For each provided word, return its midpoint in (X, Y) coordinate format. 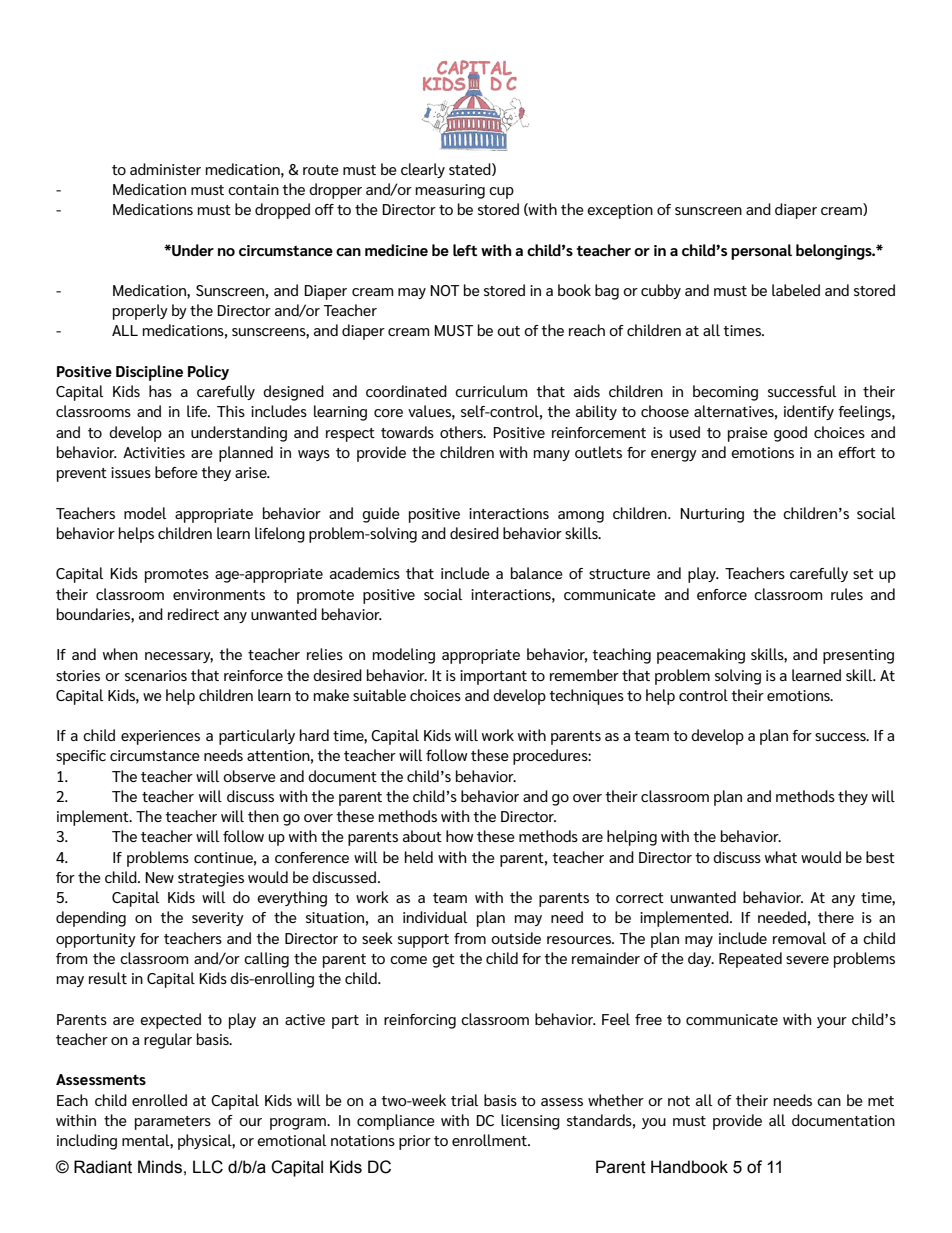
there (836, 917)
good (790, 434)
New (159, 877)
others (462, 432)
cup (501, 193)
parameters (173, 1123)
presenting (858, 656)
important (493, 677)
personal (761, 252)
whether (616, 1100)
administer (165, 169)
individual (435, 917)
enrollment (490, 1140)
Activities (154, 452)
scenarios (156, 675)
